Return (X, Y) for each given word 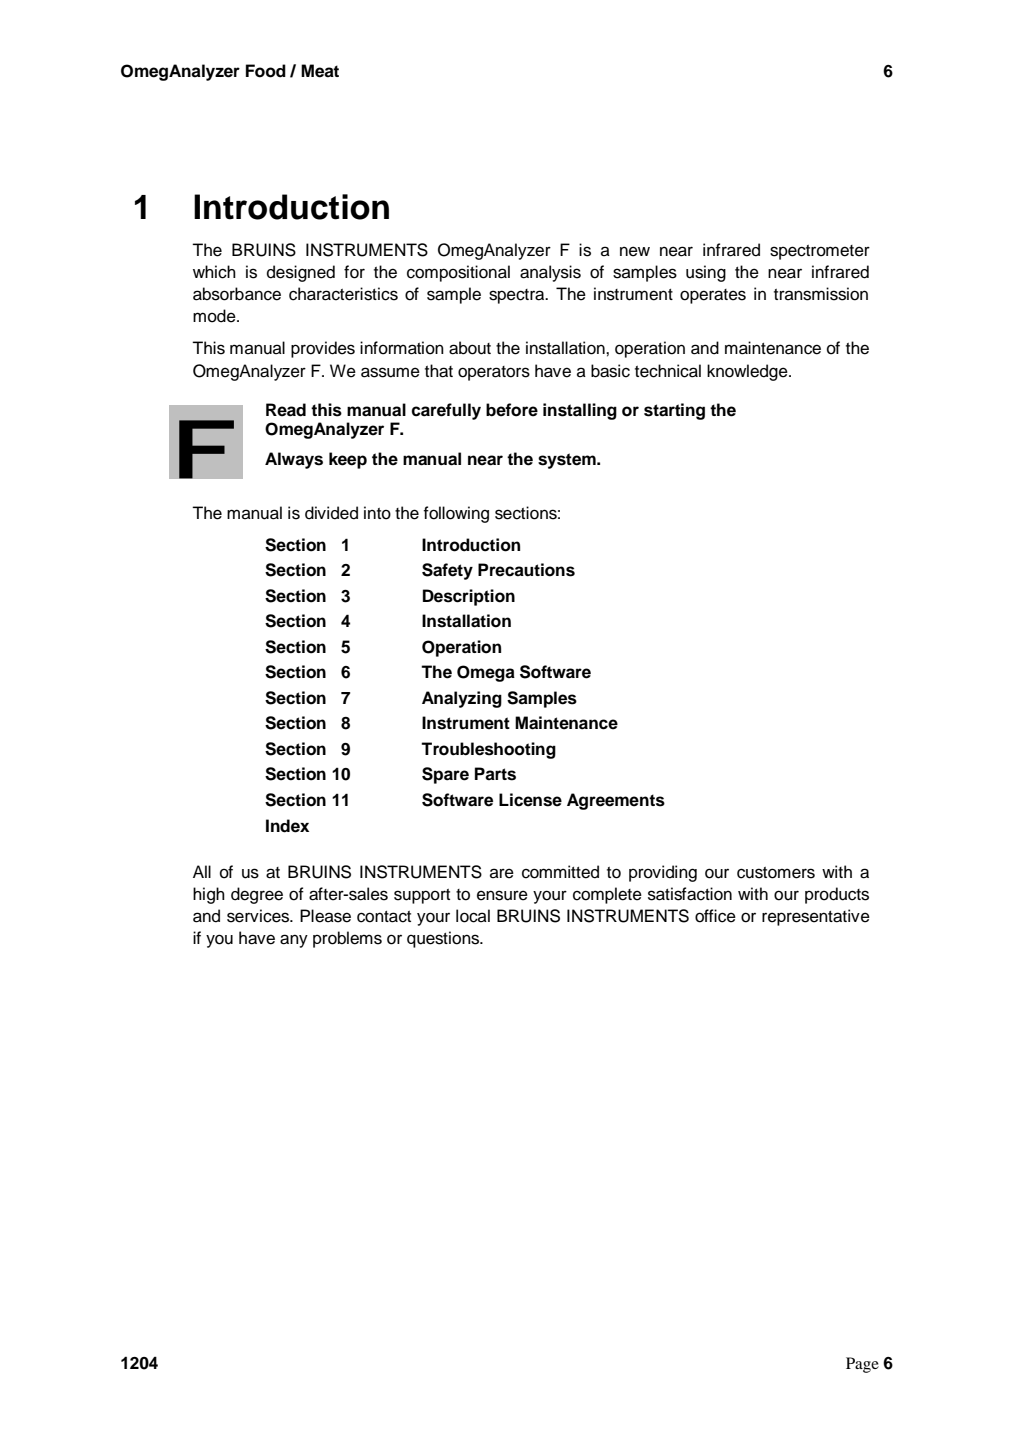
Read (286, 410)
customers (776, 873)
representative (816, 917)
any (294, 941)
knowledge (748, 372)
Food (266, 71)
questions (444, 939)
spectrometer (820, 252)
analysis (550, 273)
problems (347, 939)
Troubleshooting (488, 750)
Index (287, 826)
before (512, 410)
